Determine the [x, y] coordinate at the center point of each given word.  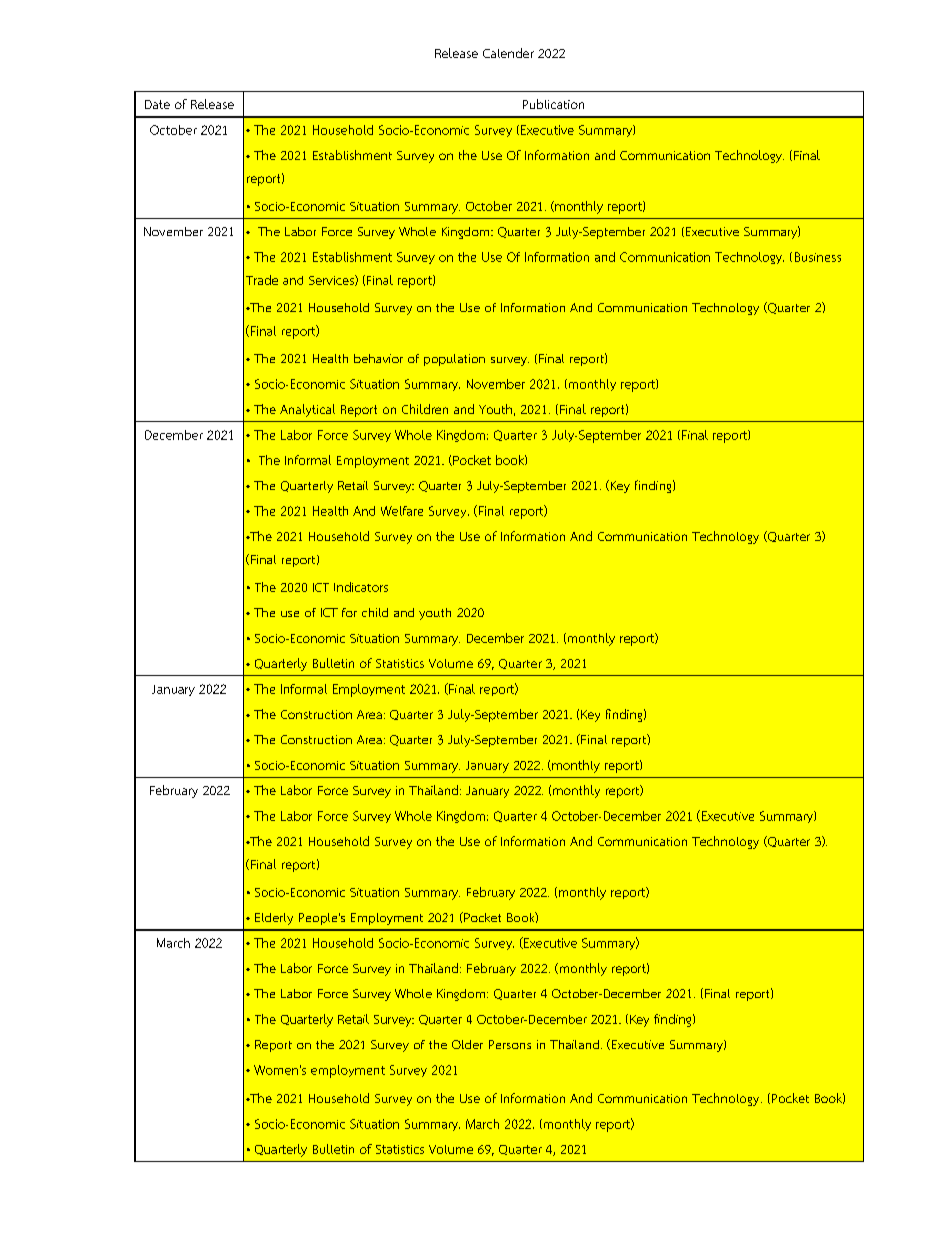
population [454, 360]
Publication [553, 104]
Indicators [361, 587]
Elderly [274, 919]
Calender [508, 53]
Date [157, 104]
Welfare [402, 511]
